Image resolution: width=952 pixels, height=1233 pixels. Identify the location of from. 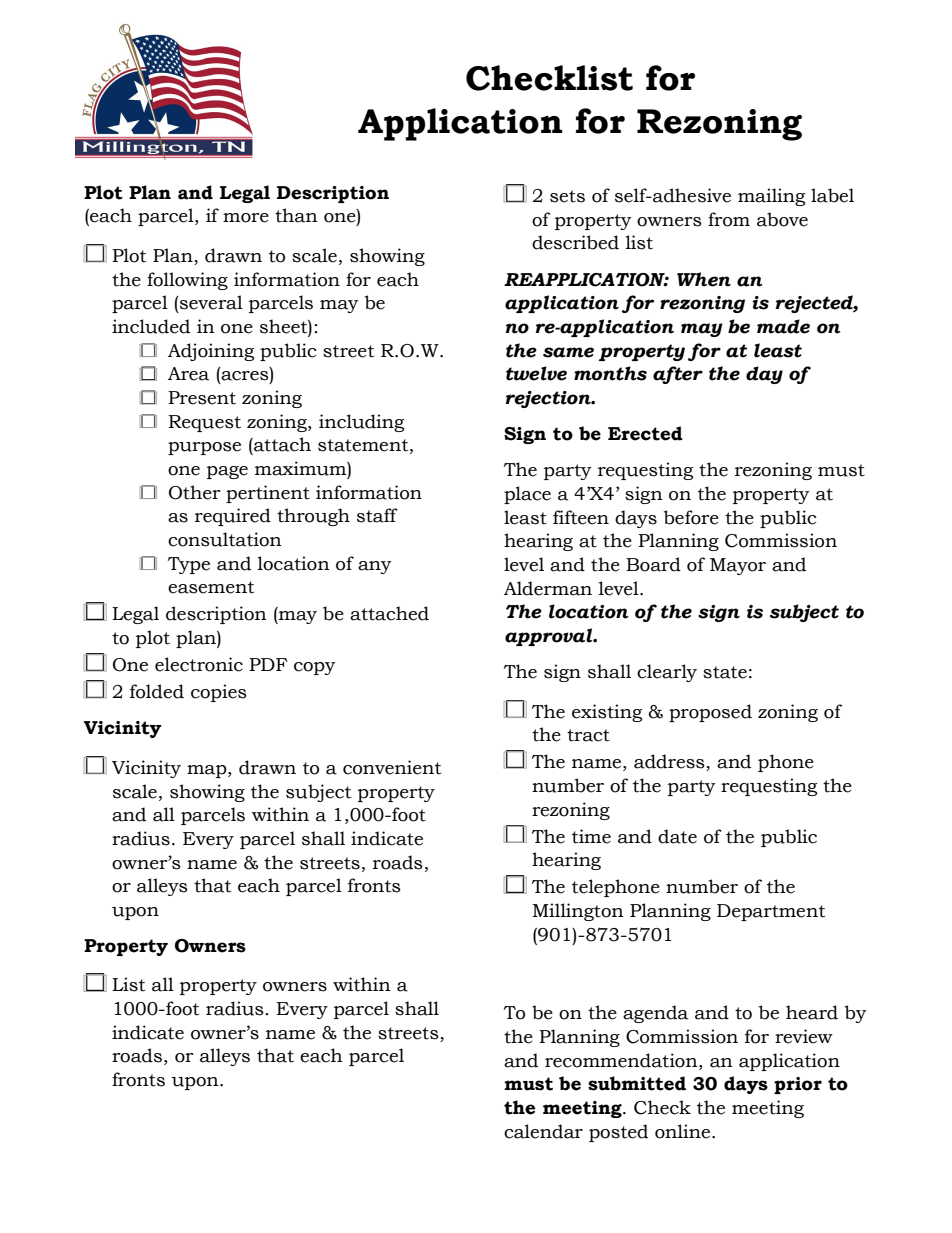
(729, 219).
